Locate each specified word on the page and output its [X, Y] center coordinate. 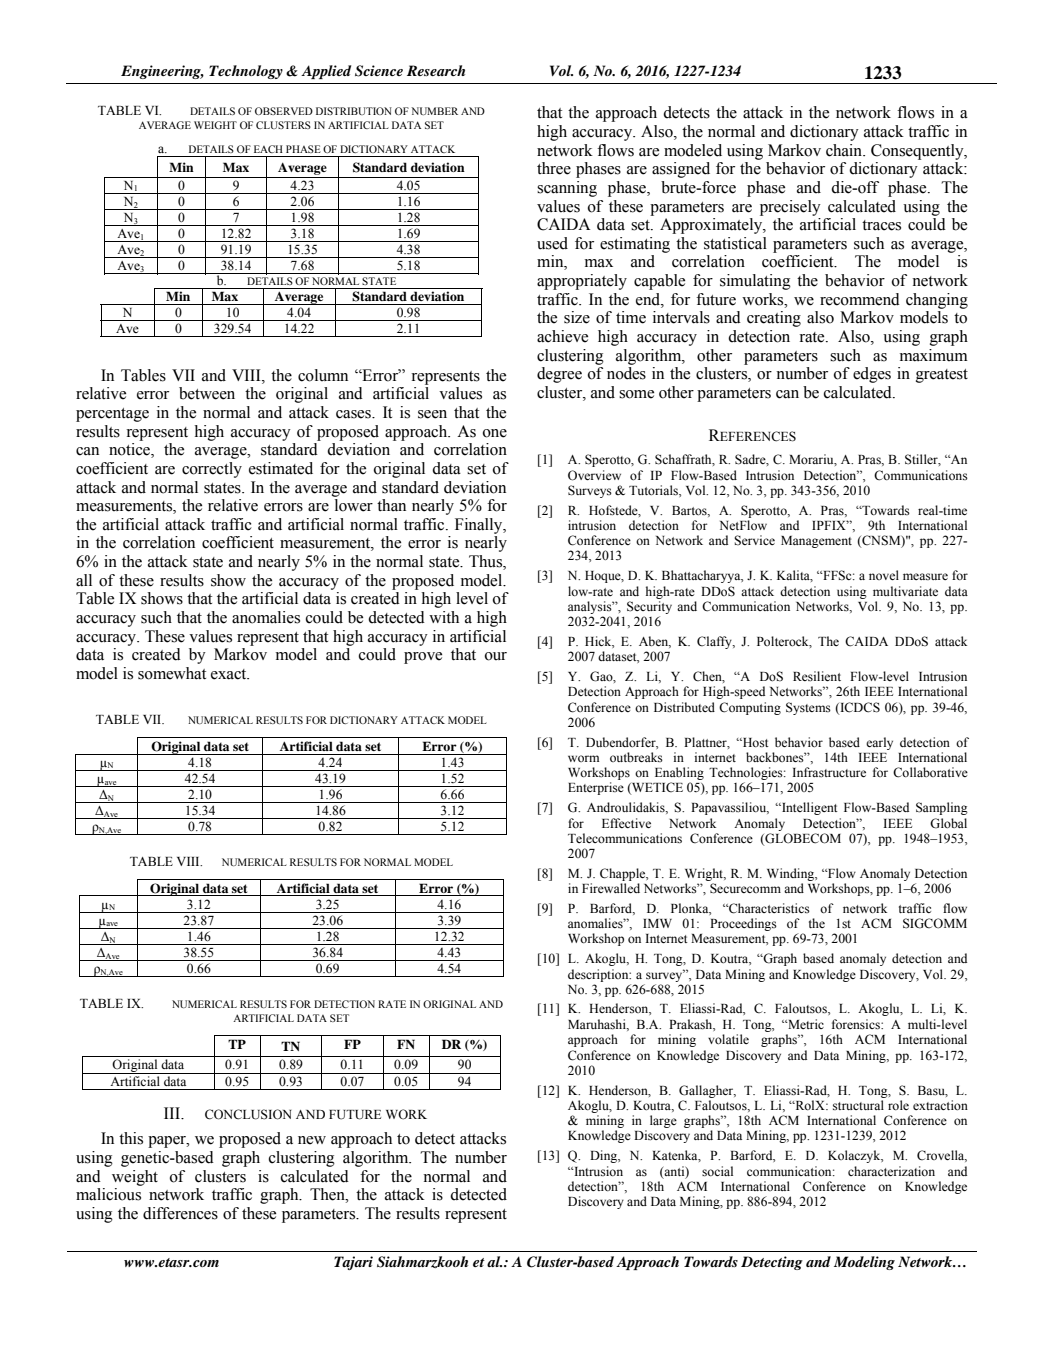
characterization [891, 1171]
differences [180, 1213]
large [663, 1121]
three [554, 168]
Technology [246, 72]
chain [845, 150]
